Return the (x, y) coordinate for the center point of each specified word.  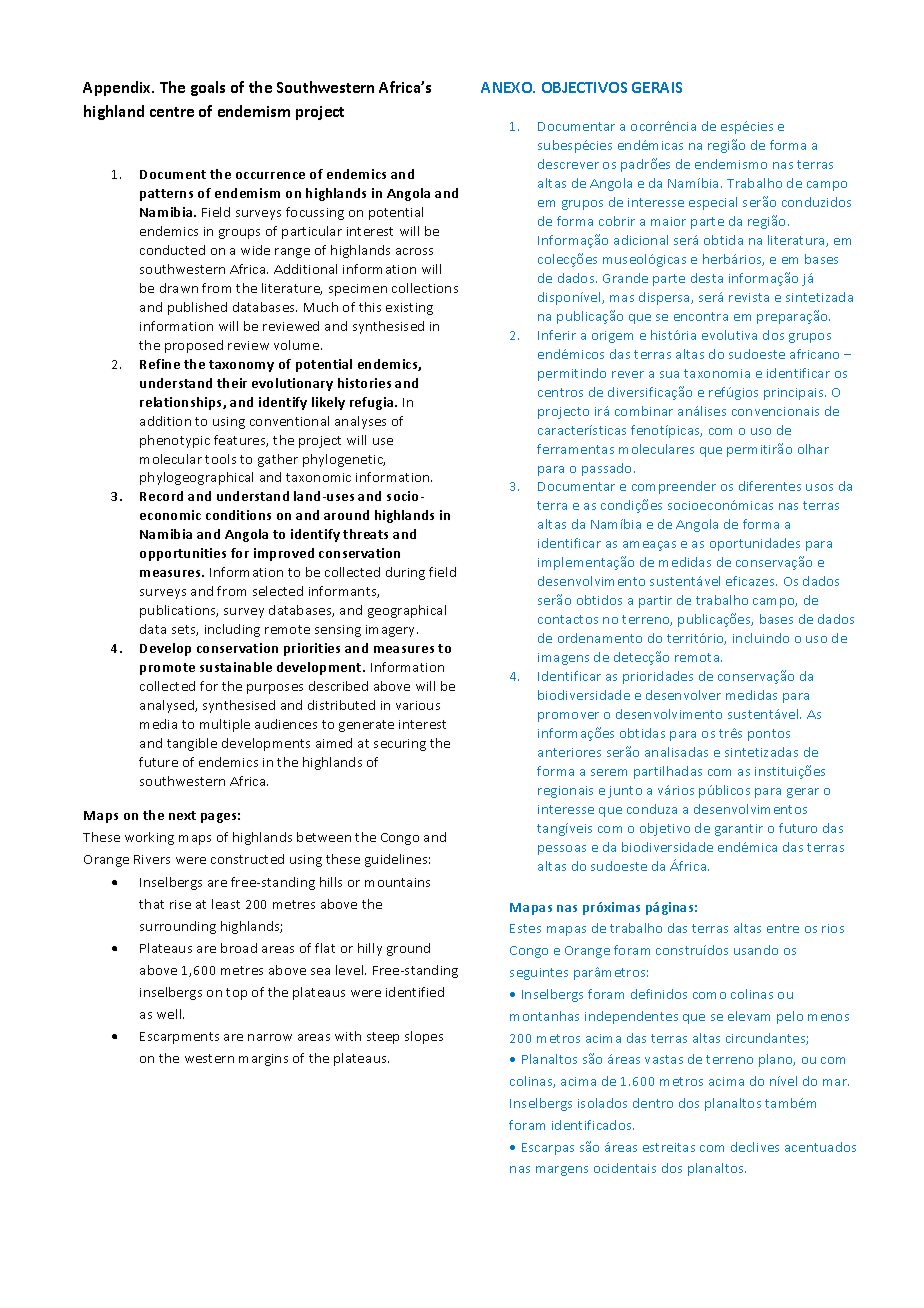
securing (400, 745)
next (182, 815)
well (170, 1014)
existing (409, 309)
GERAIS (657, 87)
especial (713, 203)
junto (625, 792)
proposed (194, 346)
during (405, 573)
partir (655, 602)
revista (749, 297)
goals (208, 88)
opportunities (183, 554)
